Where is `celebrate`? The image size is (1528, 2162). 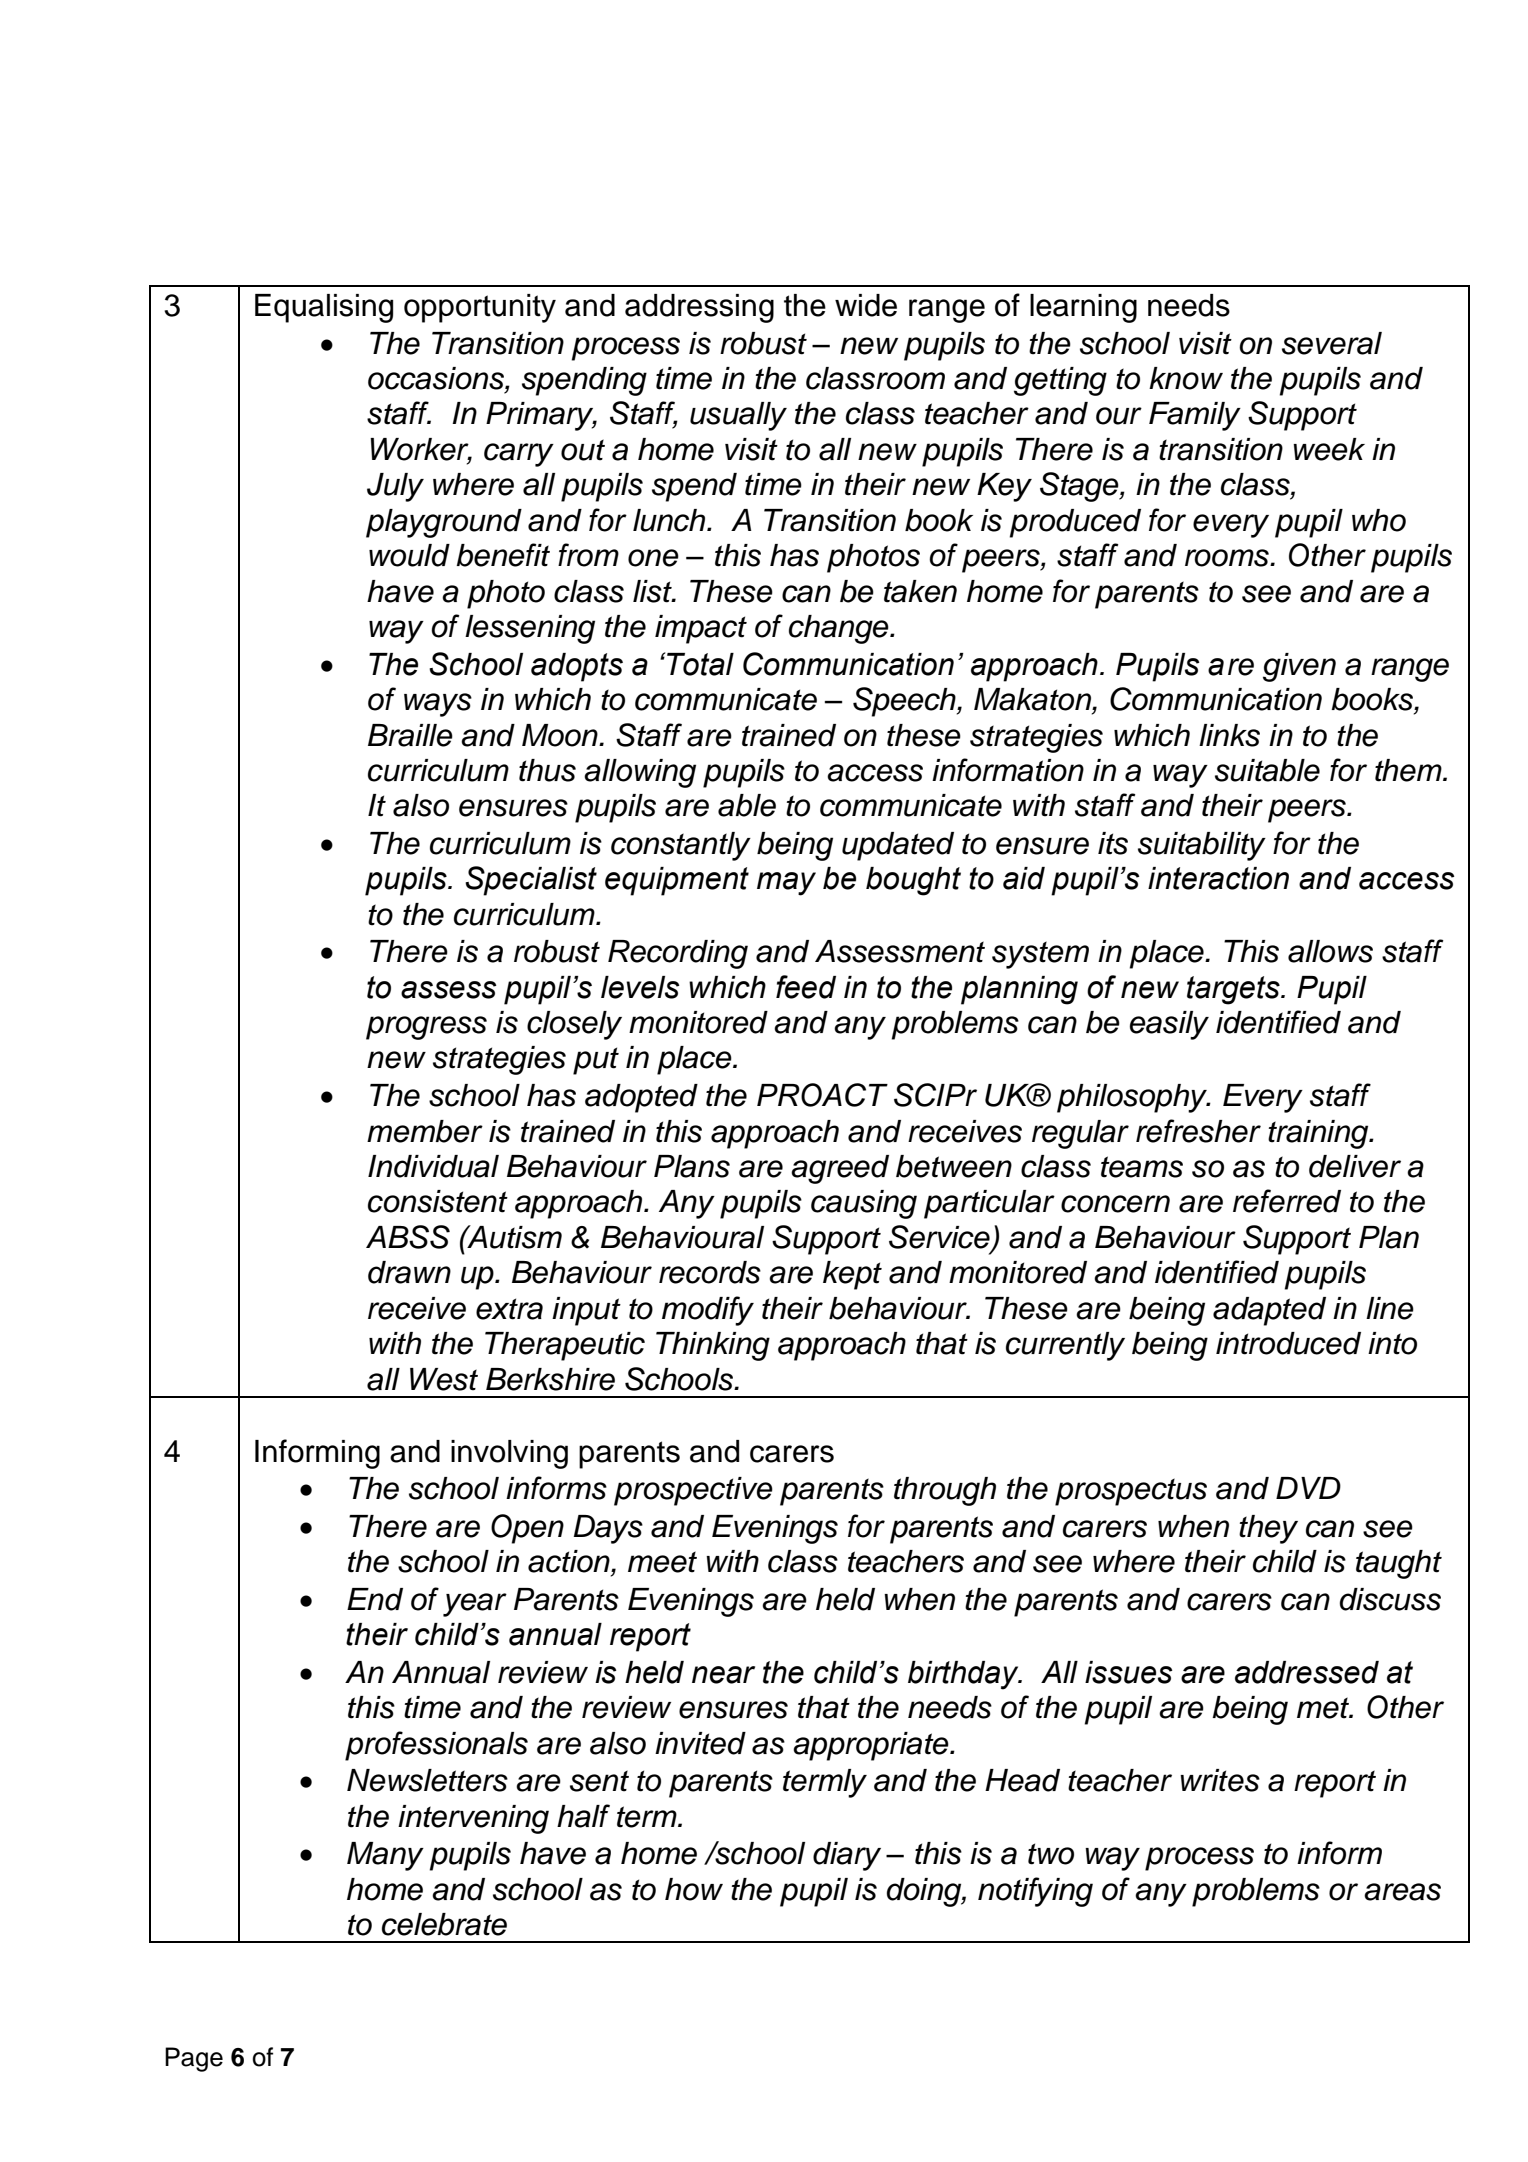 celebrate is located at coordinates (444, 1924).
